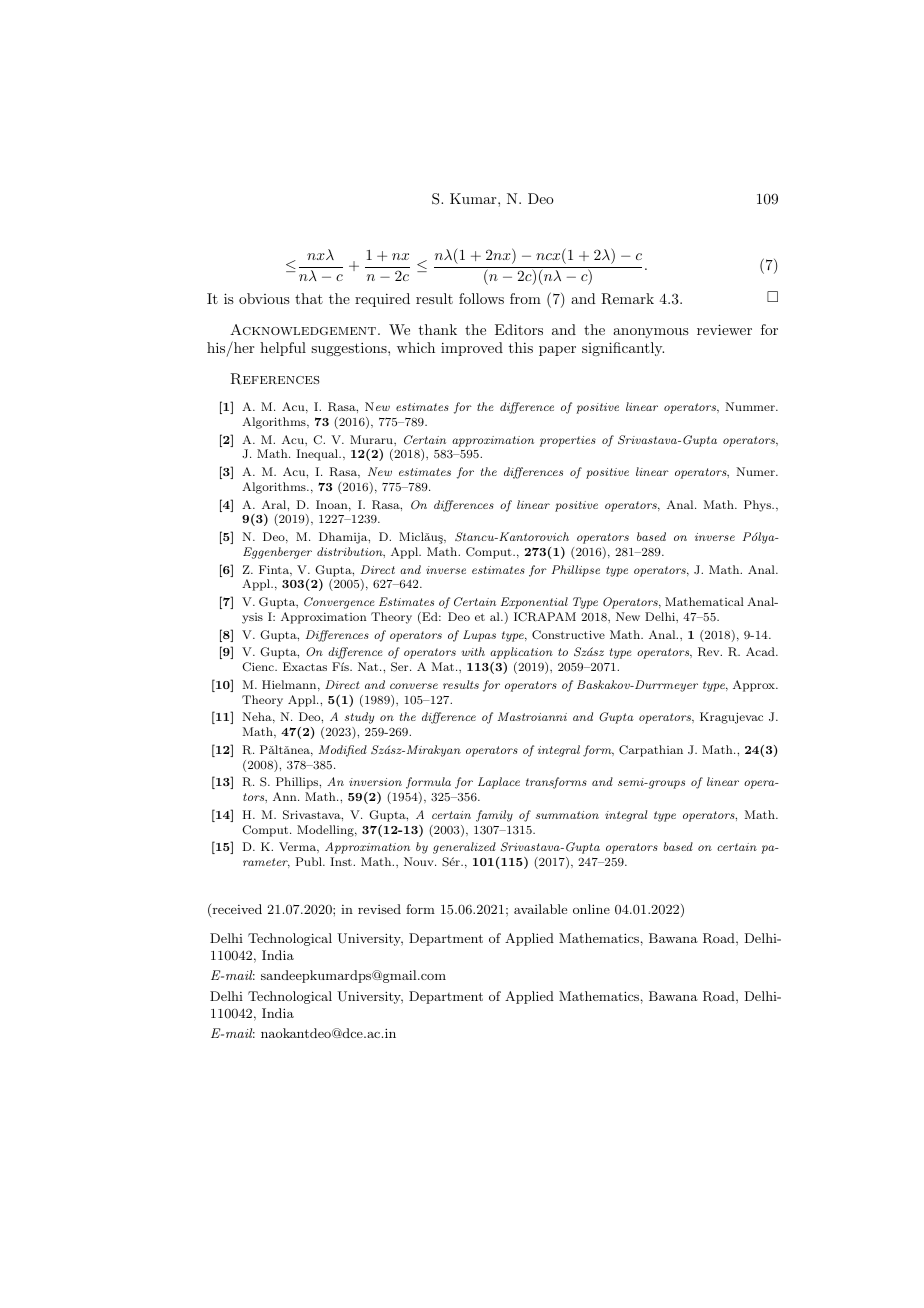 The width and height of the screenshot is (924, 1308). I want to click on References, so click(275, 379).
